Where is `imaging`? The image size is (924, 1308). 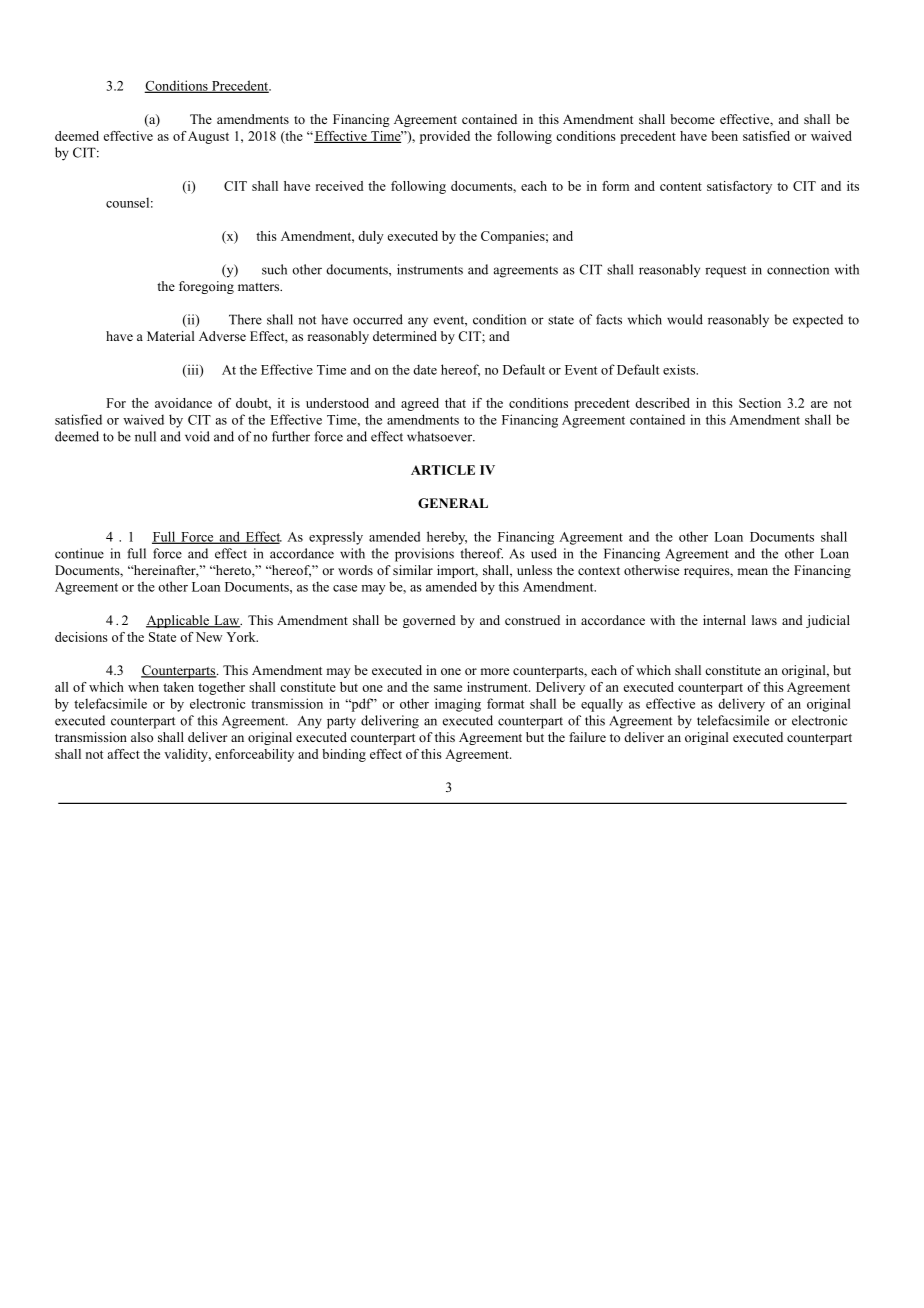 imaging is located at coordinates (458, 705).
